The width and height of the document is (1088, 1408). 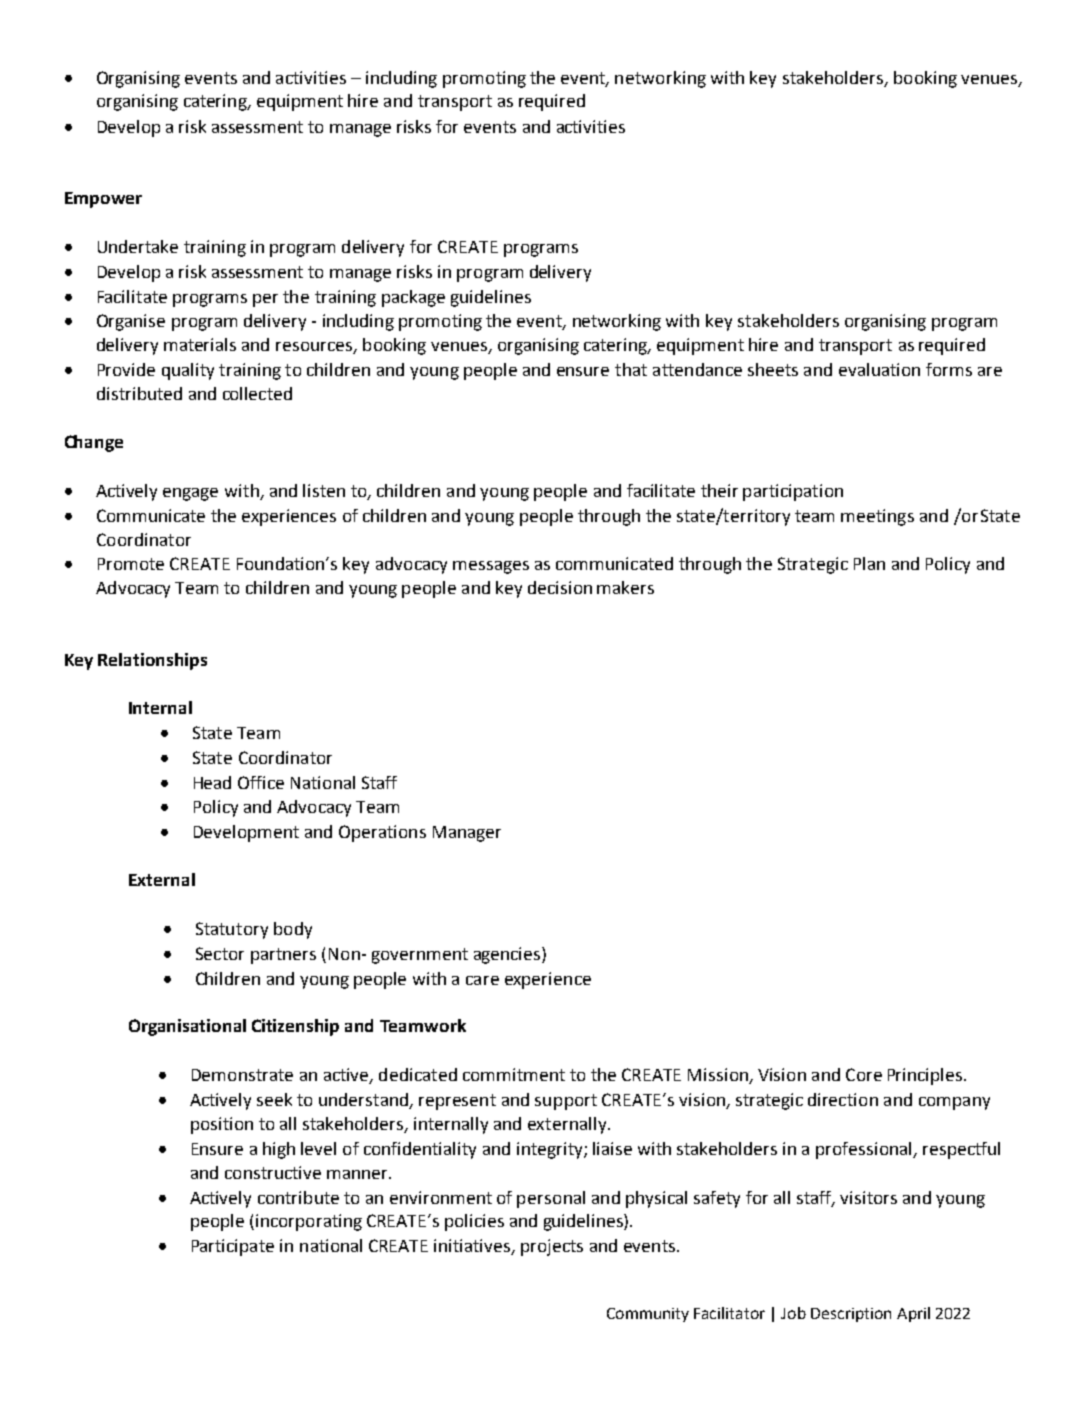 What do you see at coordinates (382, 833) in the document?
I see `Operations` at bounding box center [382, 833].
